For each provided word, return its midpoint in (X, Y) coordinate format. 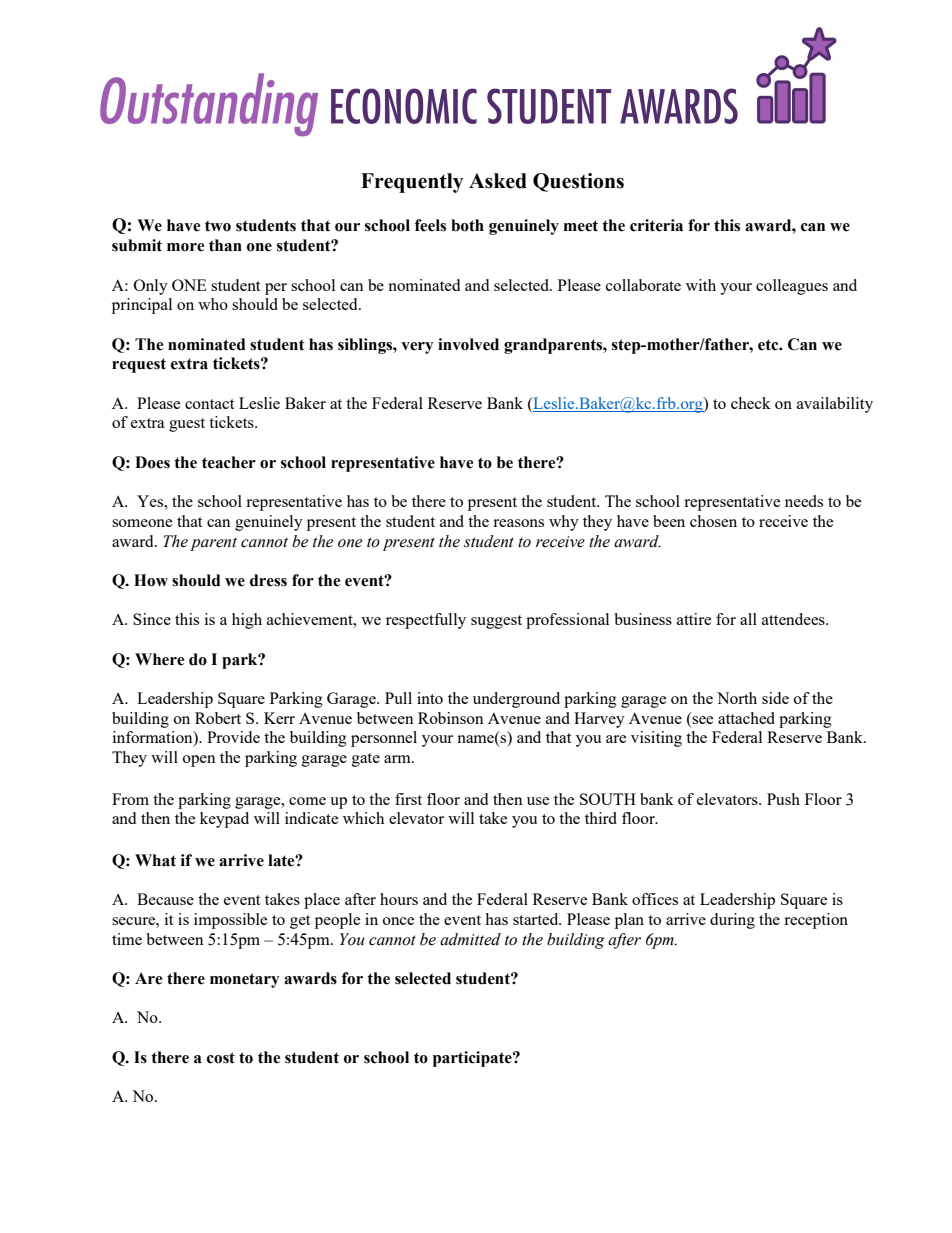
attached (746, 718)
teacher (229, 462)
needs (804, 501)
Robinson (451, 718)
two (218, 226)
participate (473, 1059)
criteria (656, 225)
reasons (518, 523)
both (467, 225)
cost (221, 1058)
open (199, 761)
